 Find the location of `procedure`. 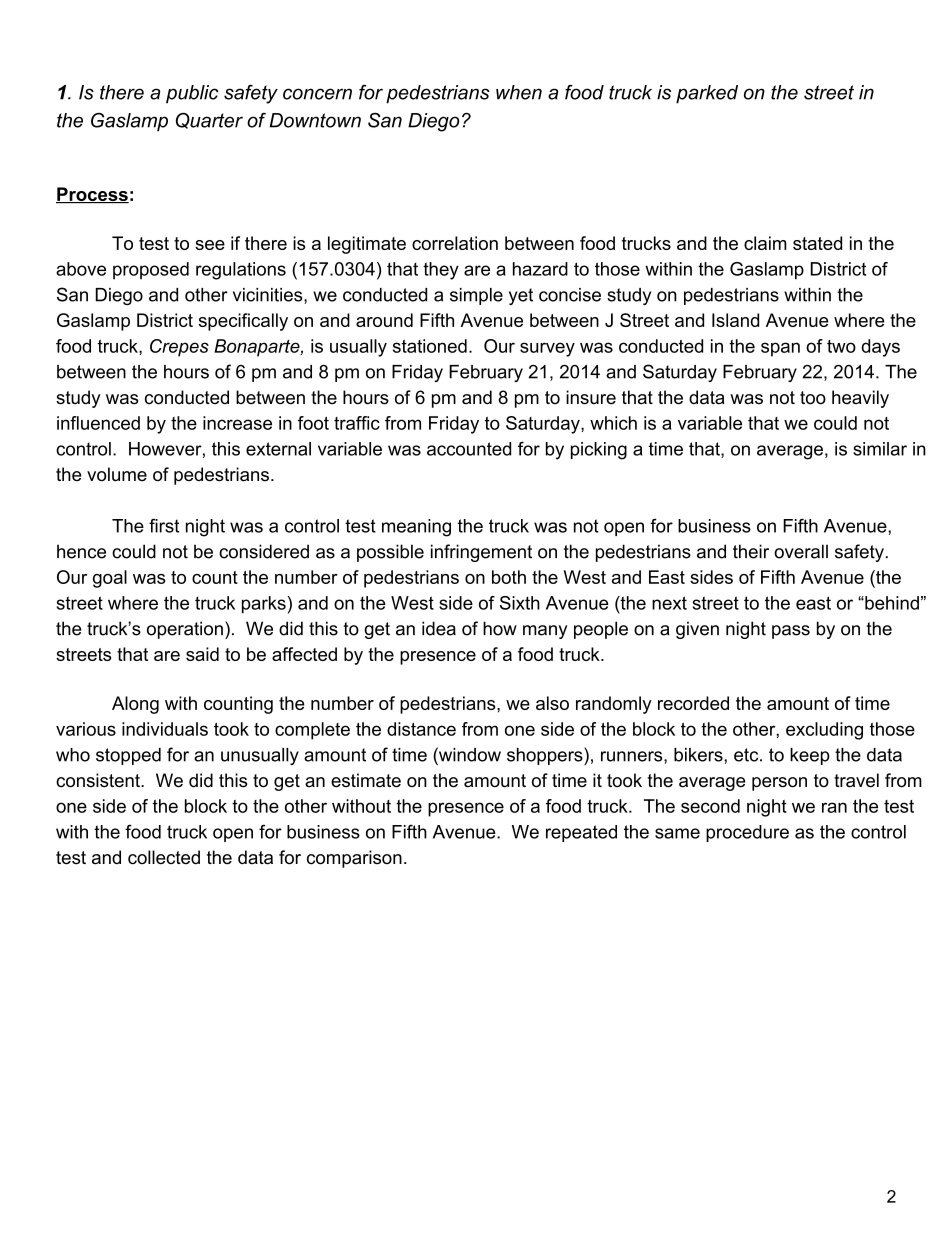

procedure is located at coordinates (747, 833).
